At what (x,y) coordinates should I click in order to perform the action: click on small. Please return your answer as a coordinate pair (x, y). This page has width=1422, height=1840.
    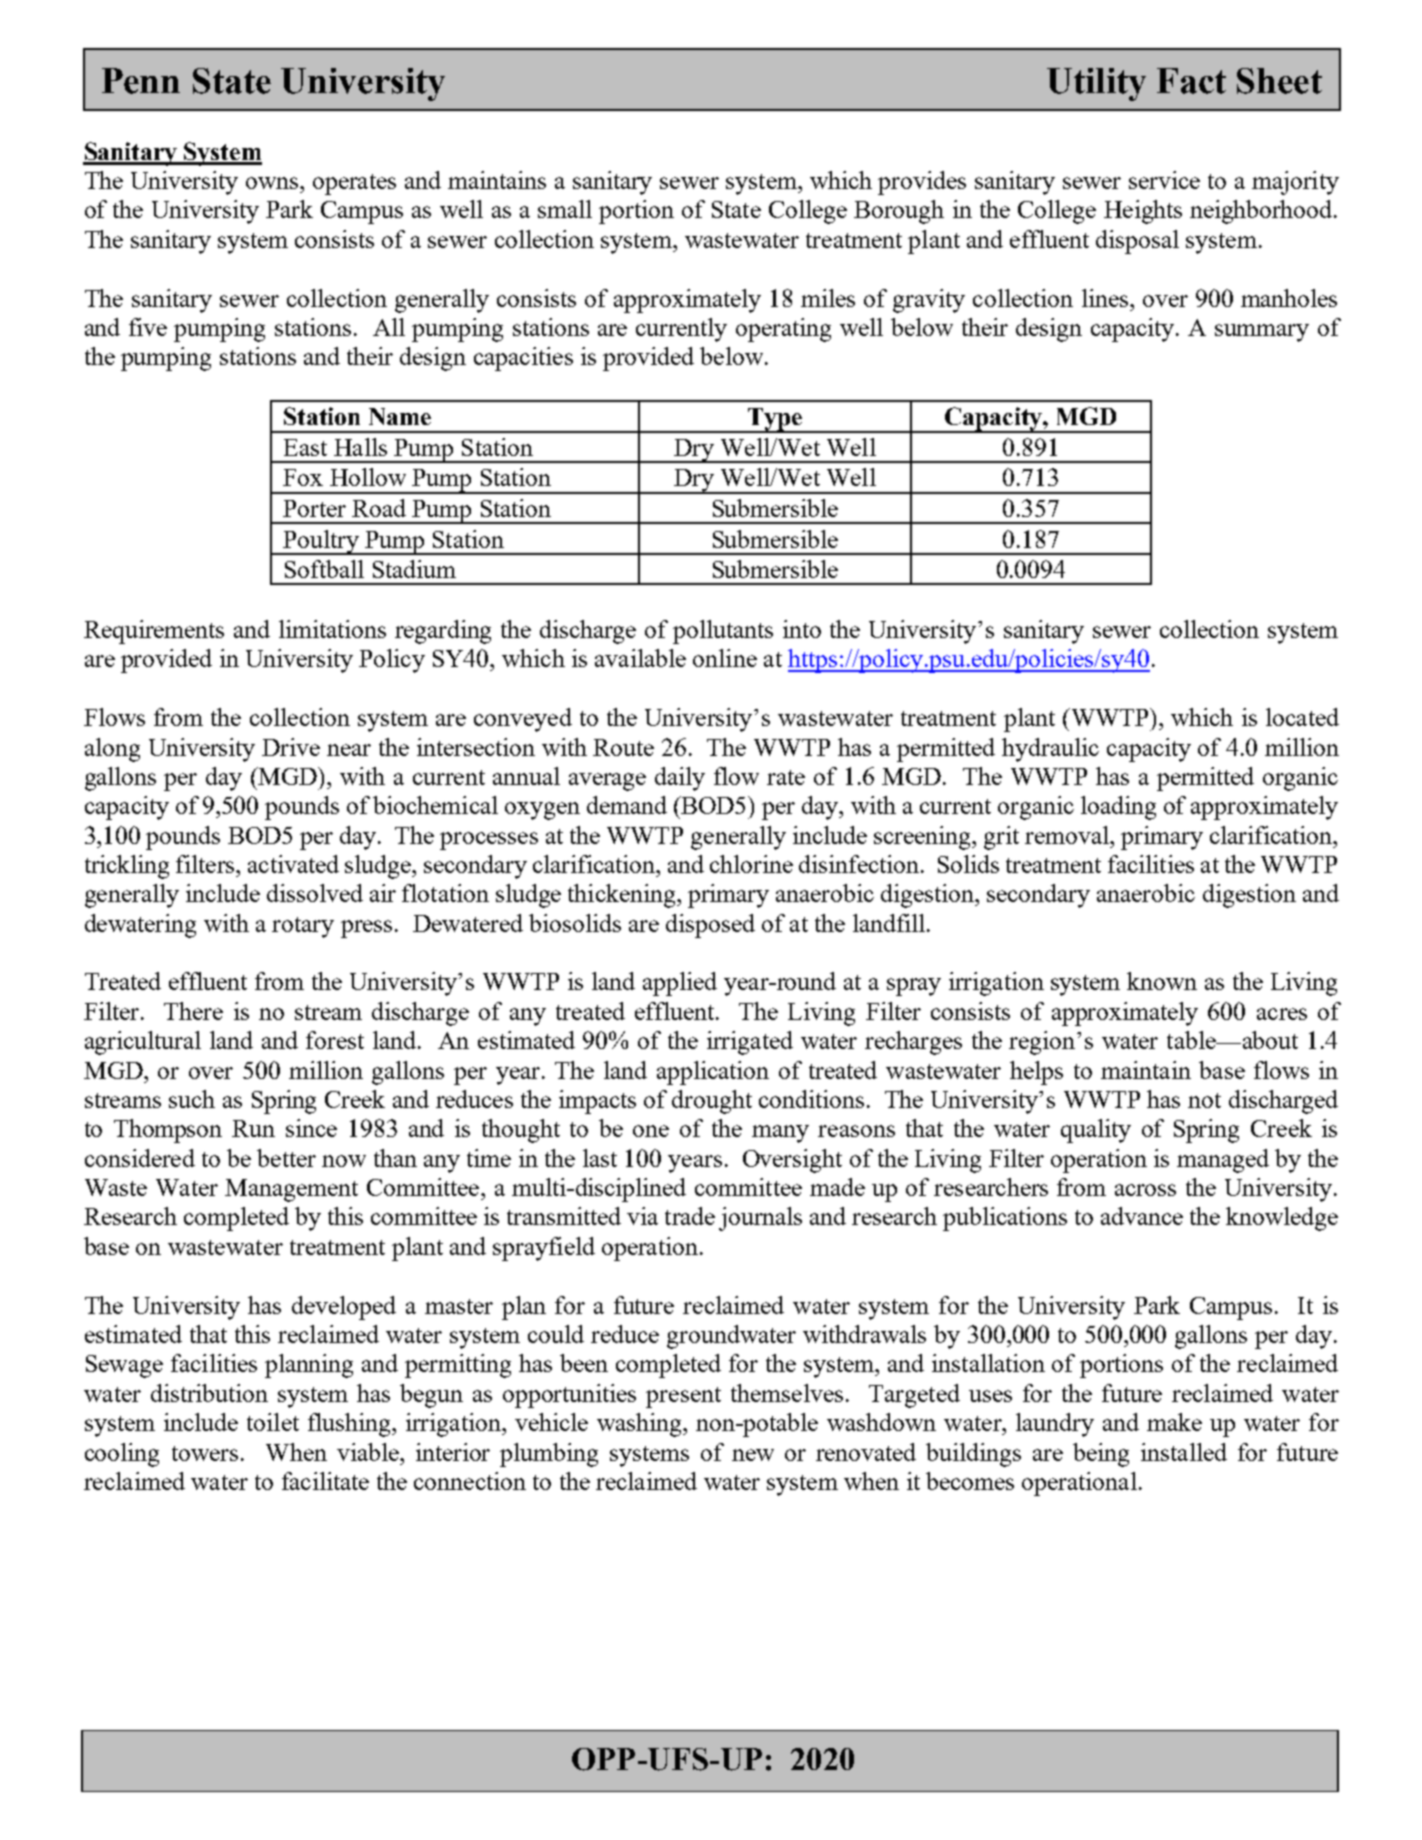
    Looking at the image, I should click on (565, 209).
